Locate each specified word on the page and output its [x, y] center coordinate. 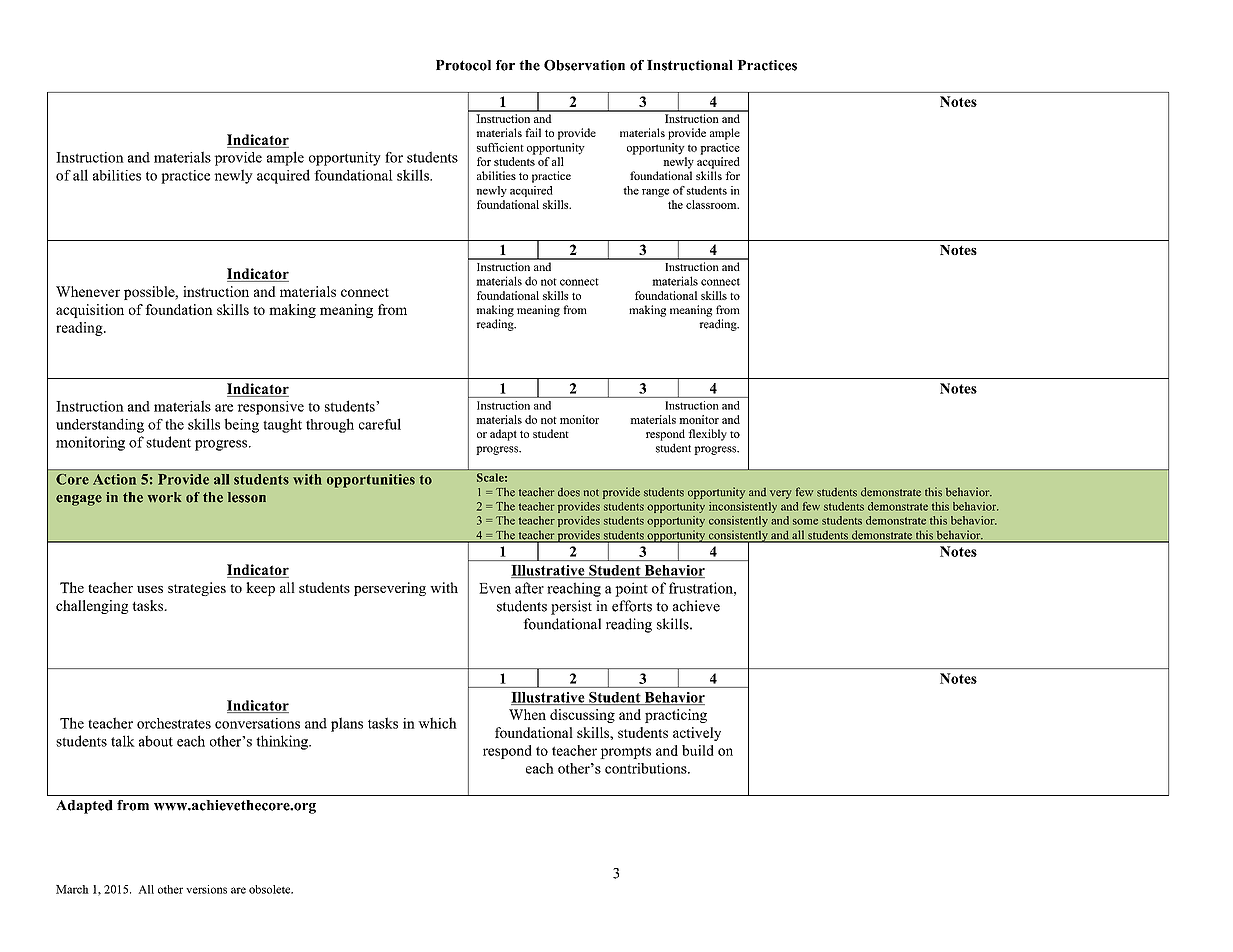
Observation [584, 65]
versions [206, 889]
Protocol [463, 65]
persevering [390, 589]
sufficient [500, 147]
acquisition [90, 311]
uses [150, 589]
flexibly [707, 435]
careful [380, 424]
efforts [632, 606]
